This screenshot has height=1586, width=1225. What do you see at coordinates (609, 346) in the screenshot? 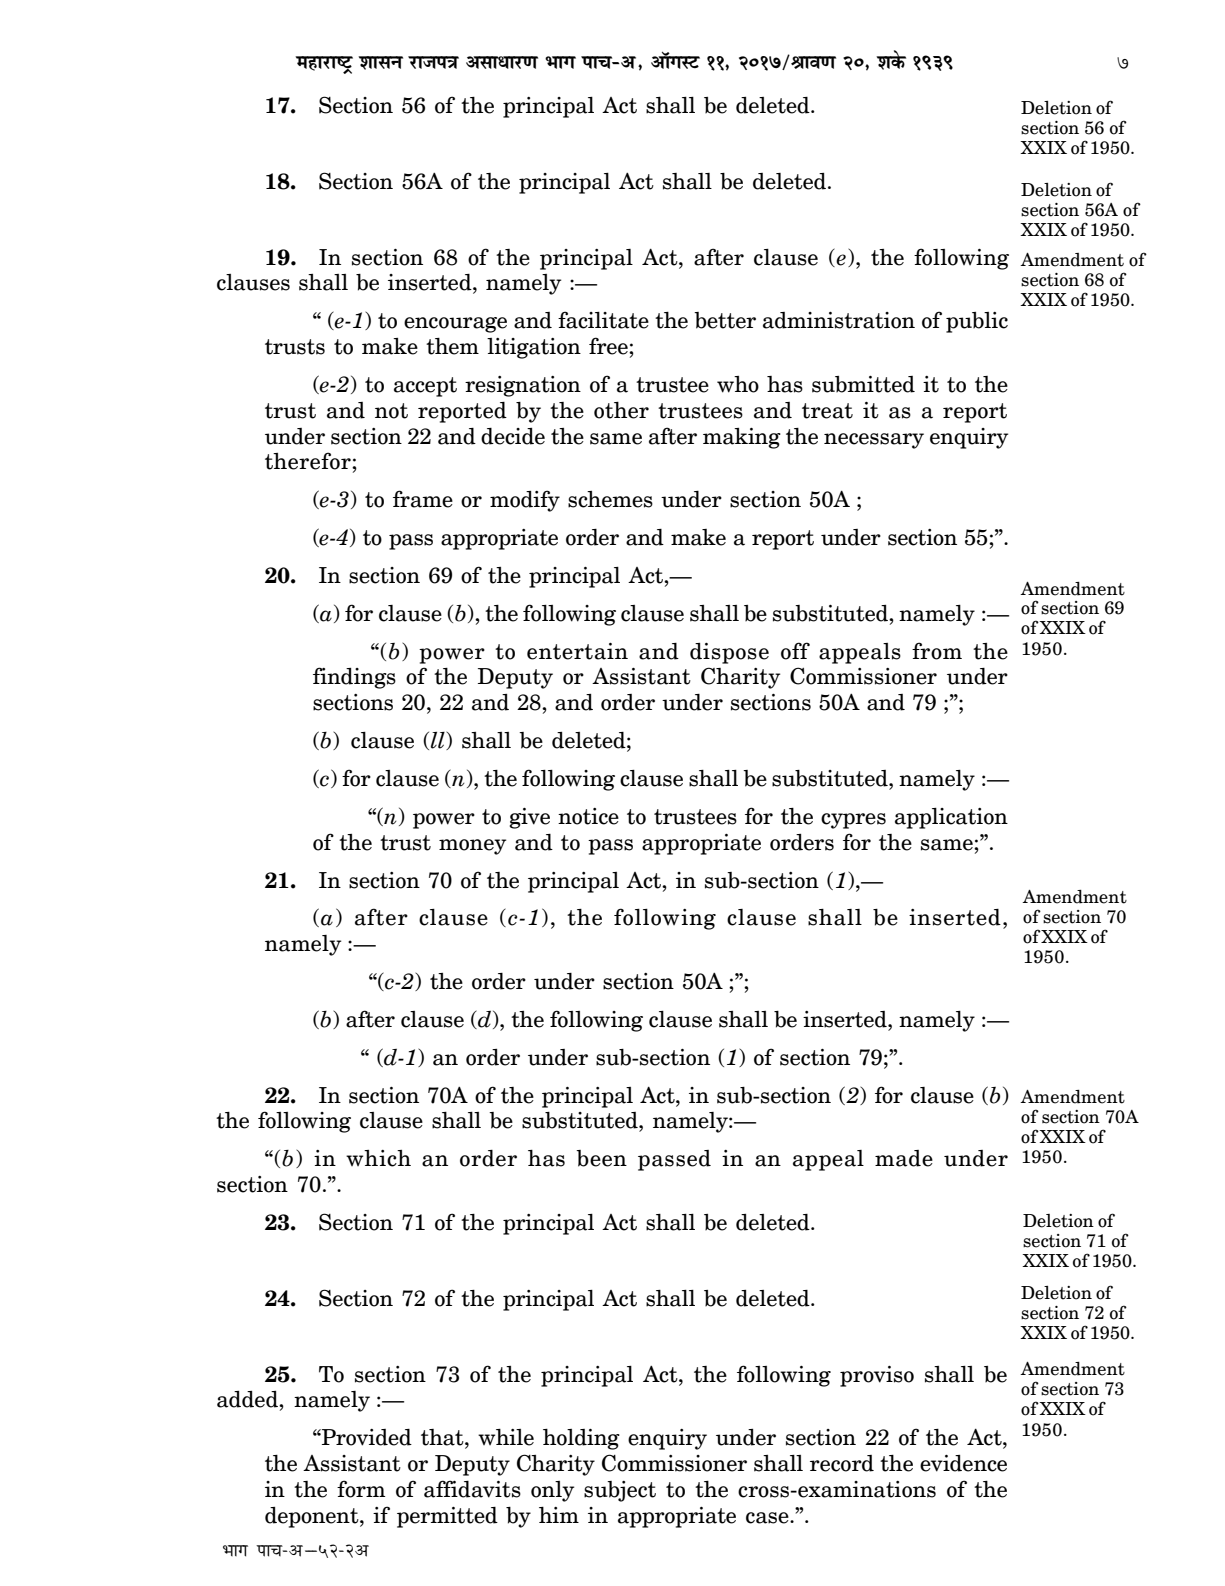
I see `free` at bounding box center [609, 346].
